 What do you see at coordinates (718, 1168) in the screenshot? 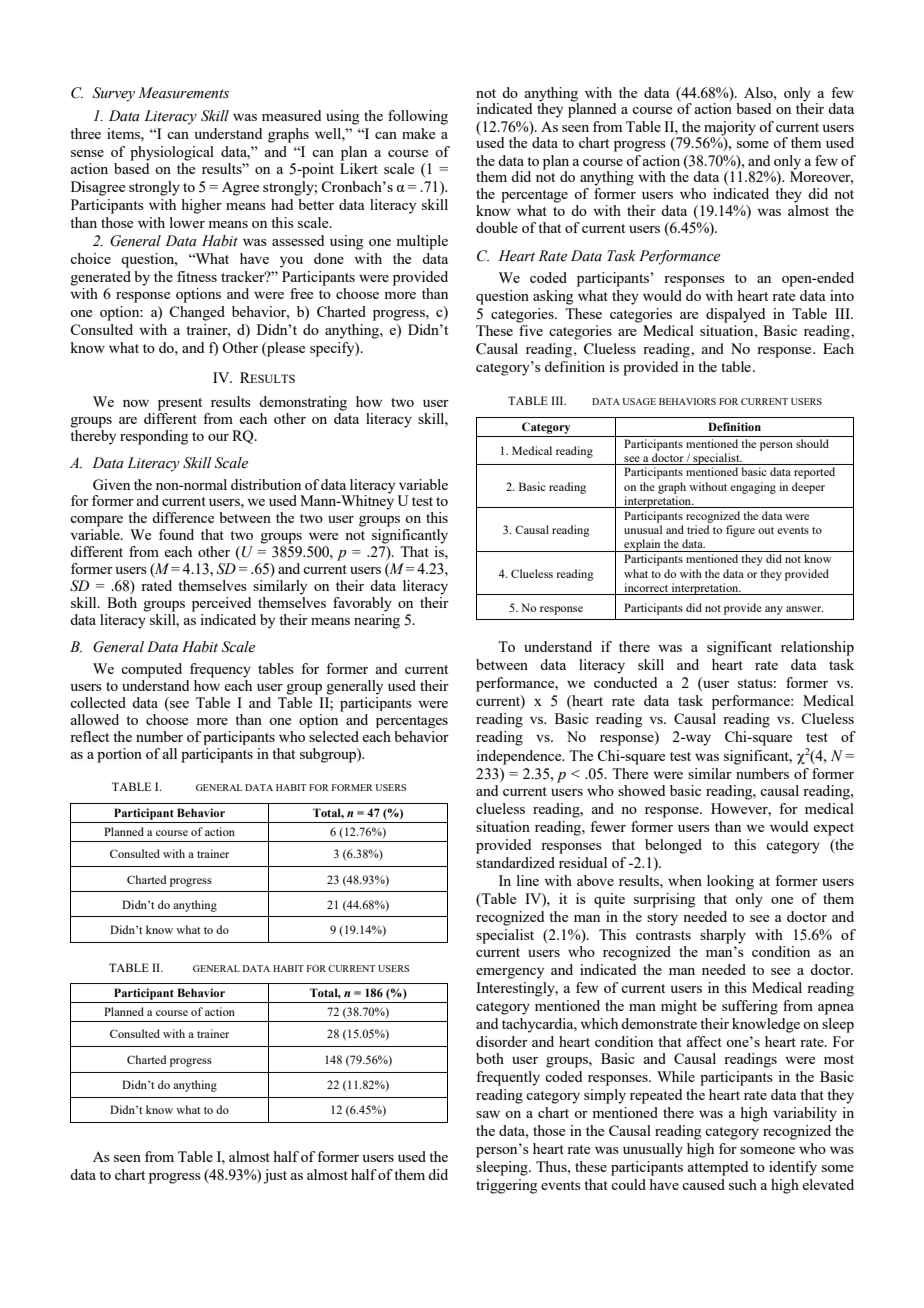
I see `attempted` at bounding box center [718, 1168].
